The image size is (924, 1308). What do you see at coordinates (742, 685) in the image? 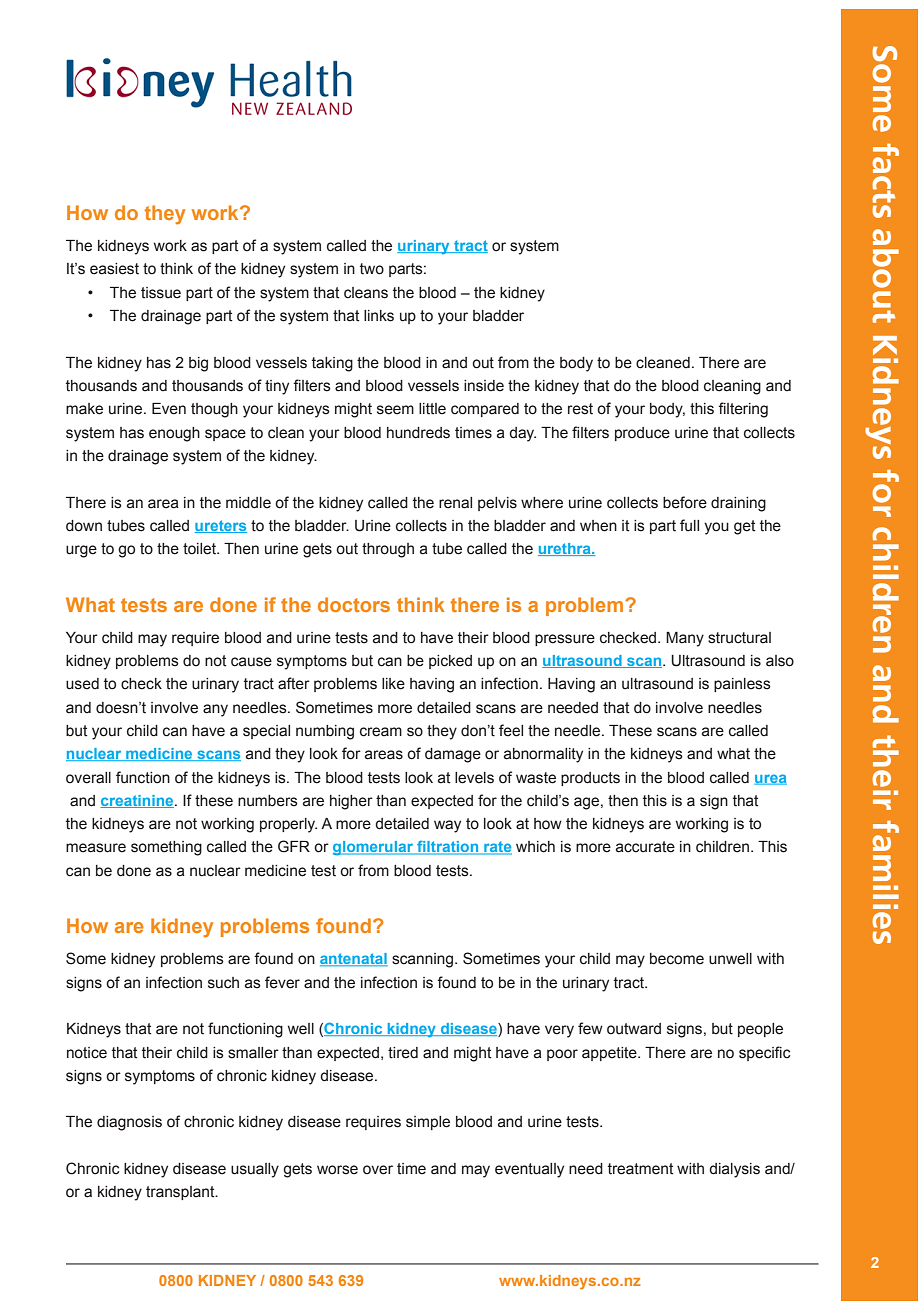
I see `painless` at bounding box center [742, 685].
